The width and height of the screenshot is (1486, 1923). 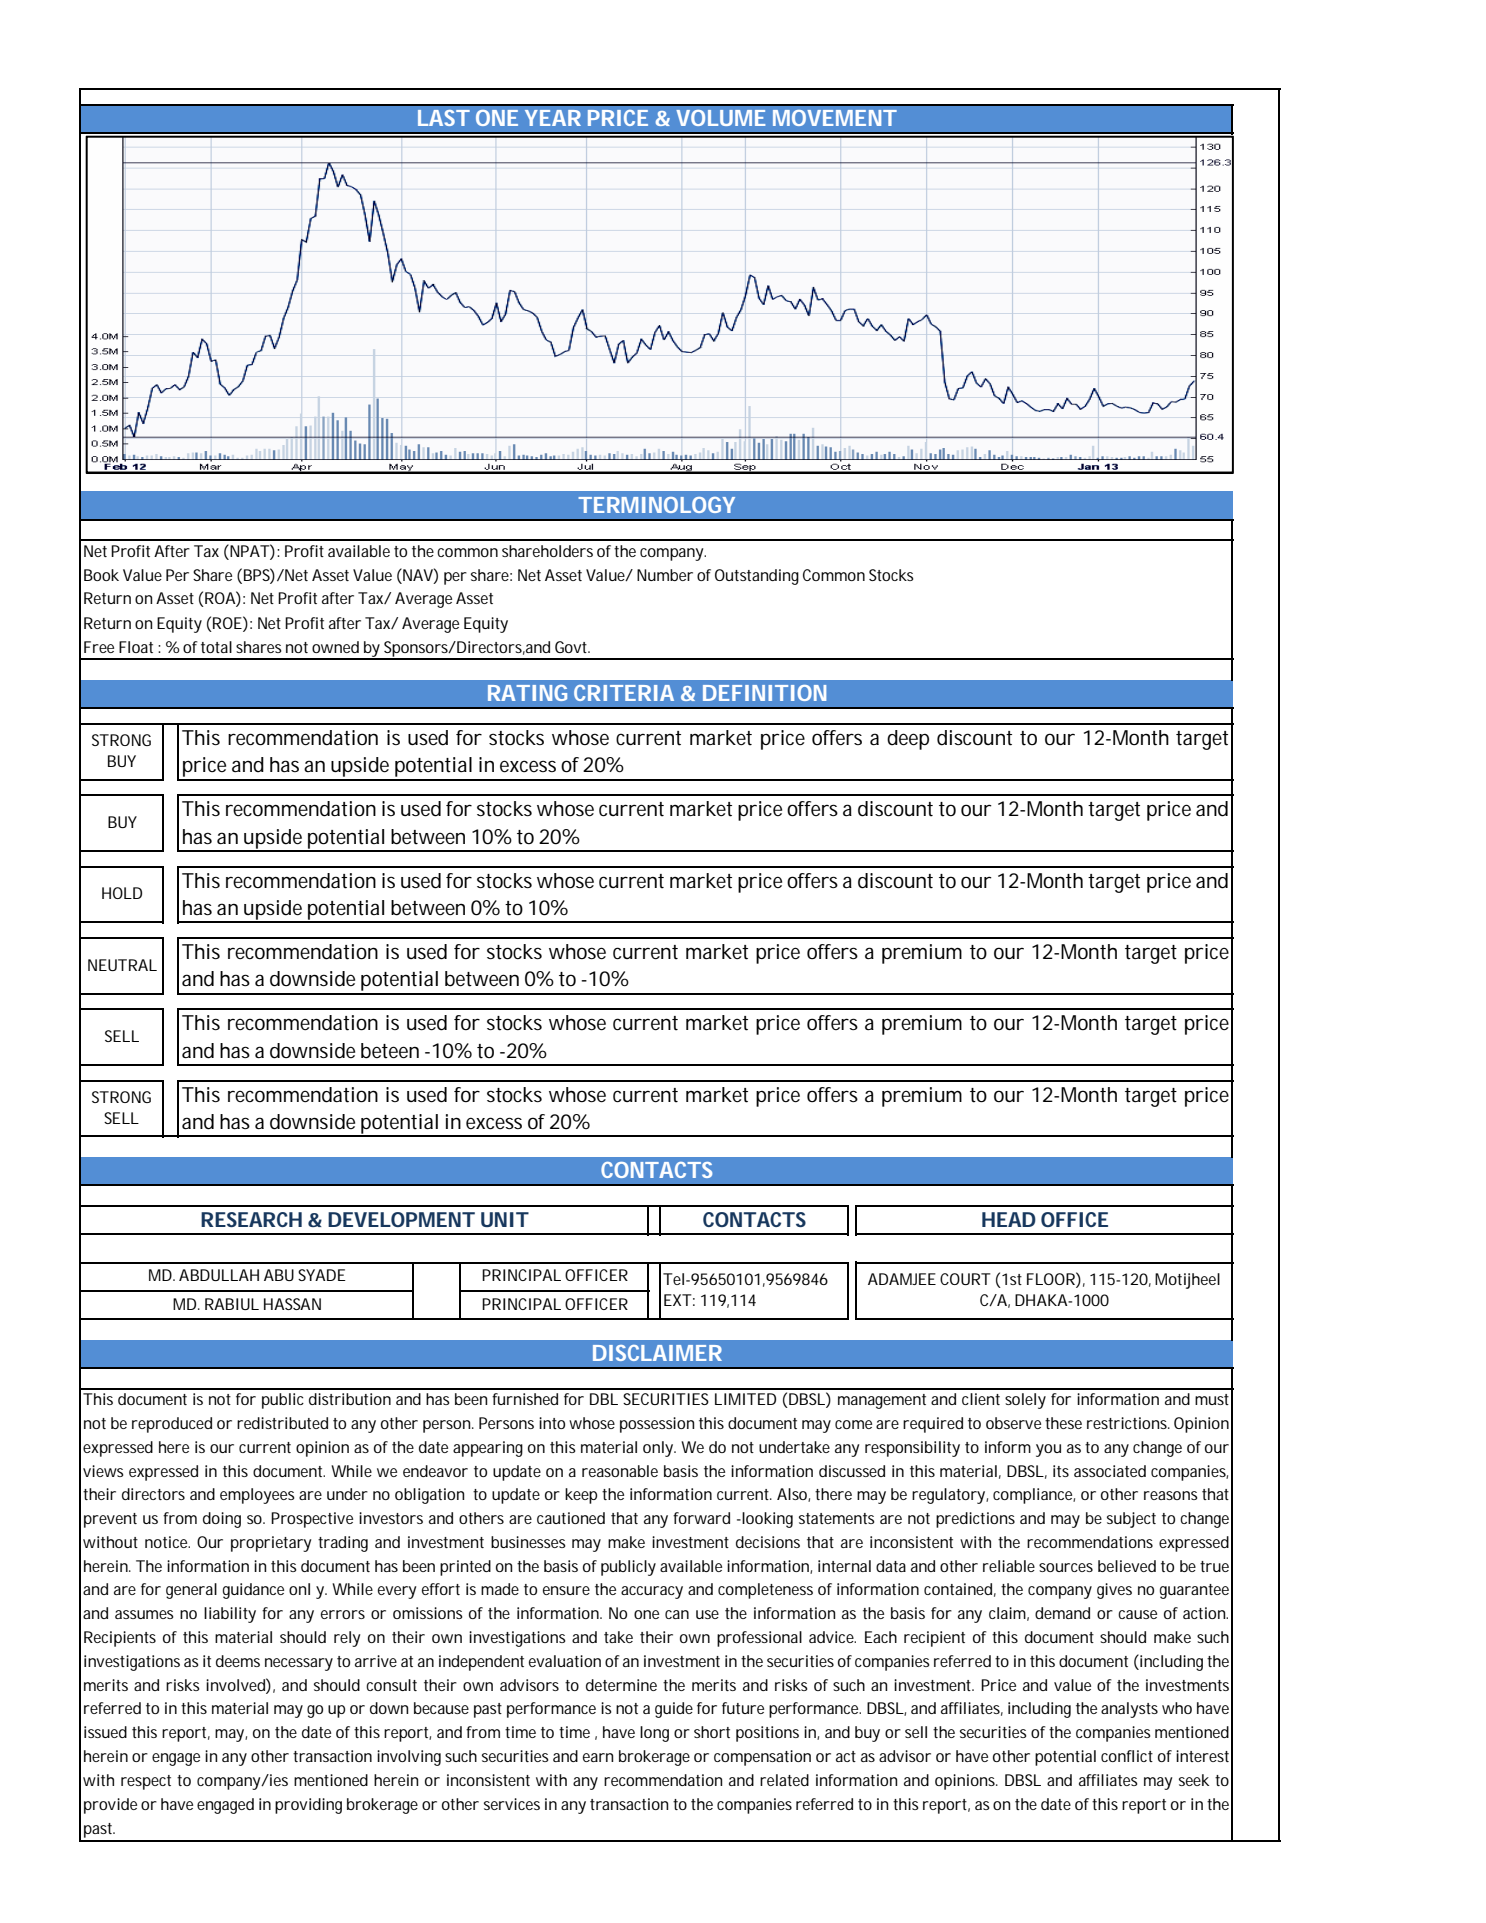 What do you see at coordinates (835, 118) in the screenshot?
I see `MOVEMENT` at bounding box center [835, 118].
